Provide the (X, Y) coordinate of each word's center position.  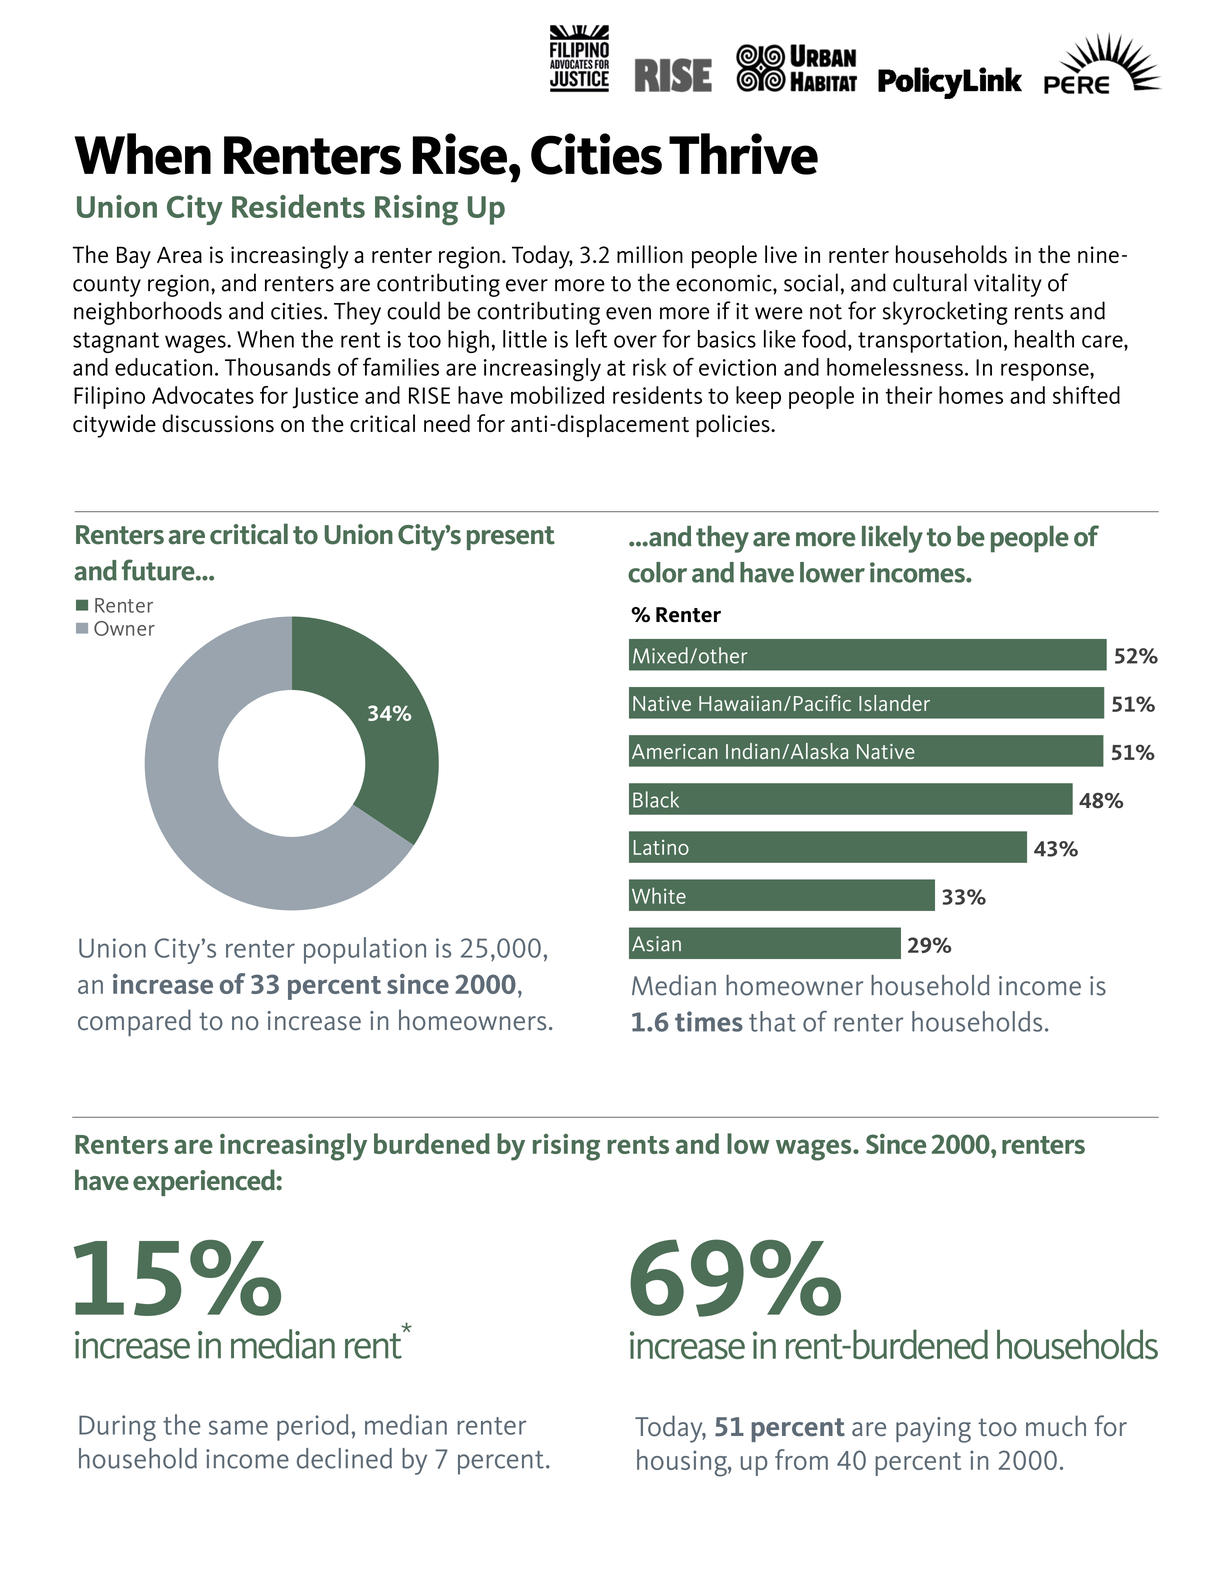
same (238, 1427)
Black (656, 799)
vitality (1008, 285)
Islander (894, 703)
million (650, 254)
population (365, 950)
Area (179, 254)
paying (933, 1430)
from (801, 1459)
